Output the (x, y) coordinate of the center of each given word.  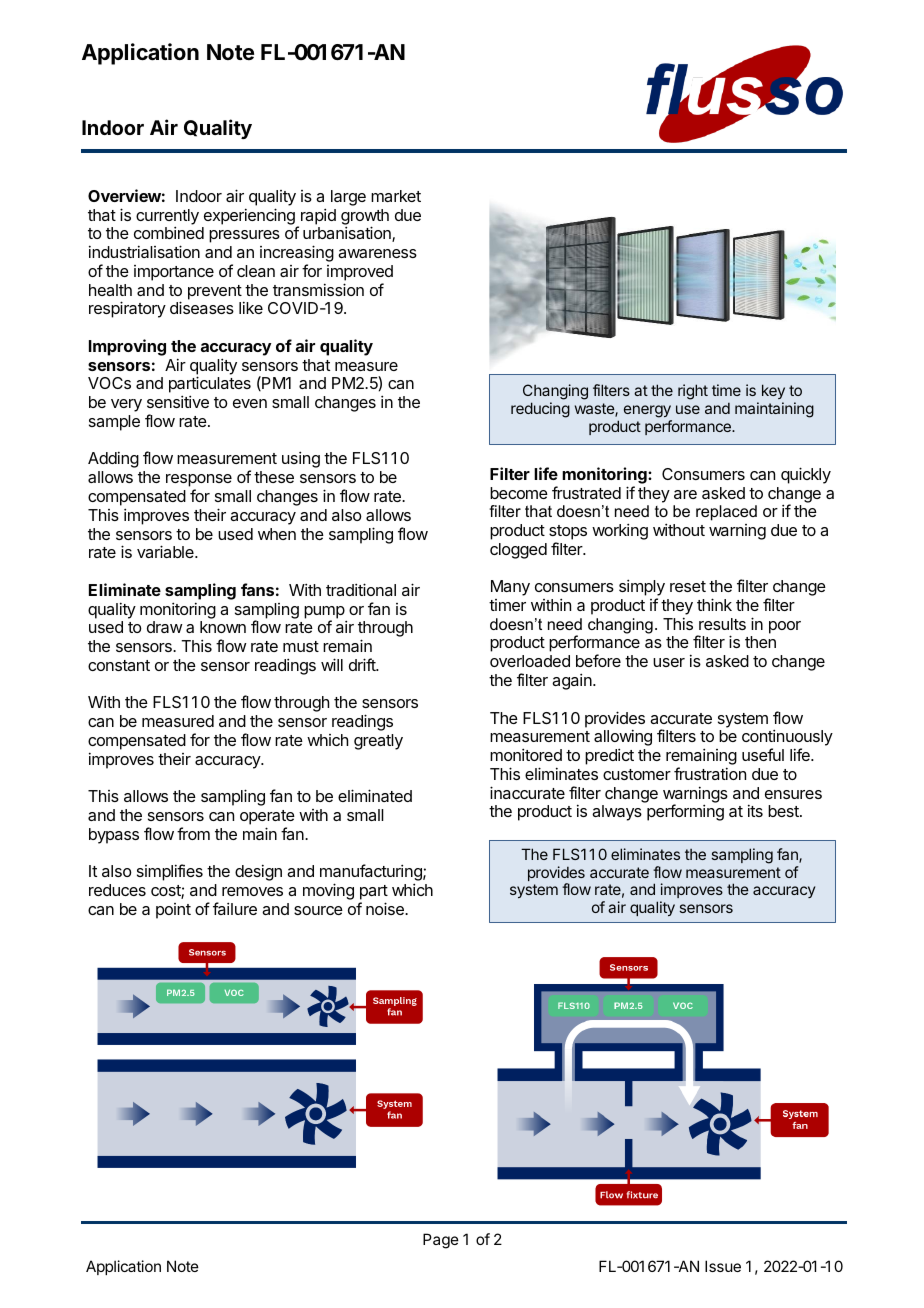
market (396, 196)
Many (510, 588)
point (173, 911)
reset (688, 586)
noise (386, 908)
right (693, 392)
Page (441, 1241)
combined (169, 232)
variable (166, 551)
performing (685, 812)
